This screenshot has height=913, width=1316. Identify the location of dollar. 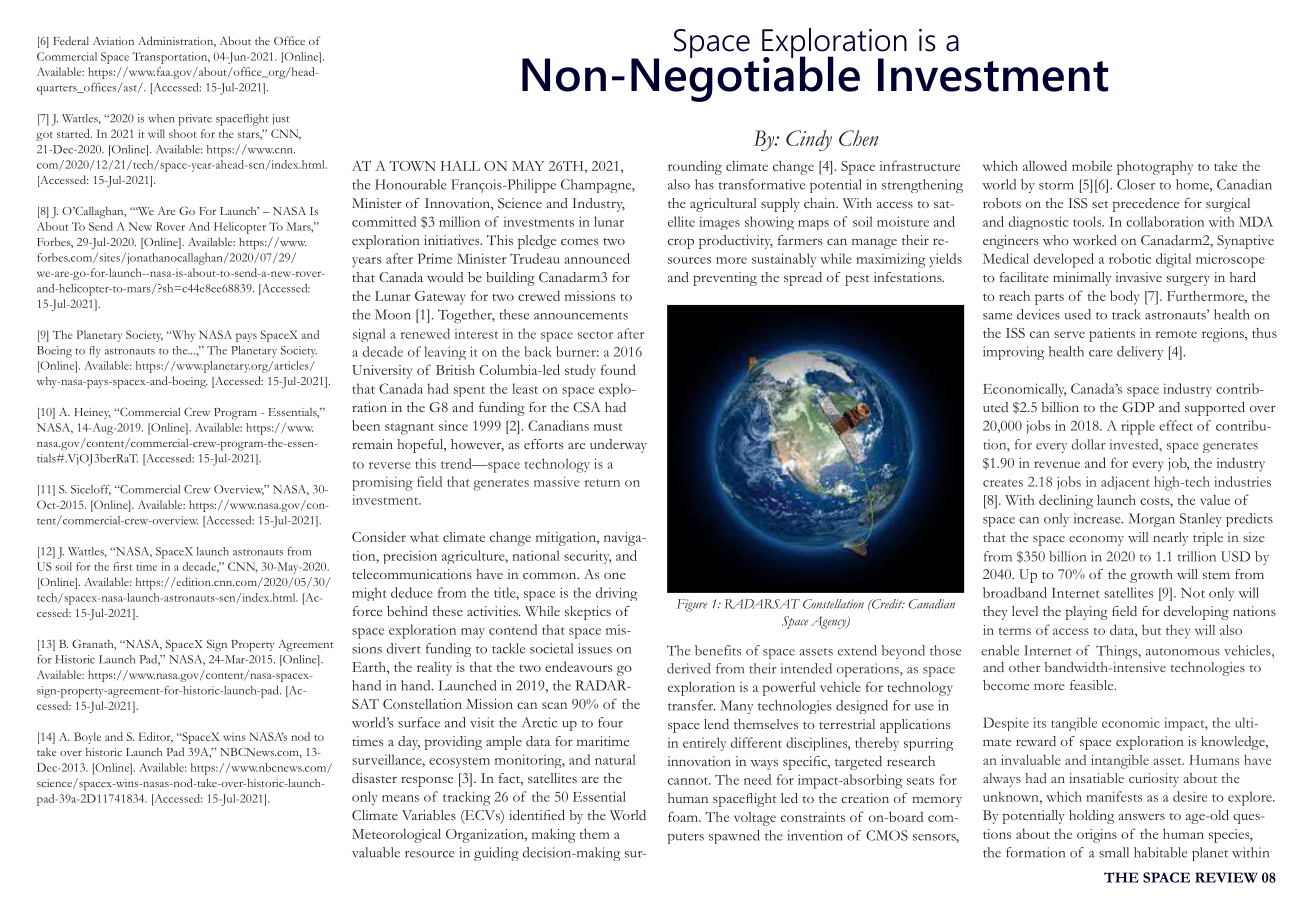
(1088, 444).
